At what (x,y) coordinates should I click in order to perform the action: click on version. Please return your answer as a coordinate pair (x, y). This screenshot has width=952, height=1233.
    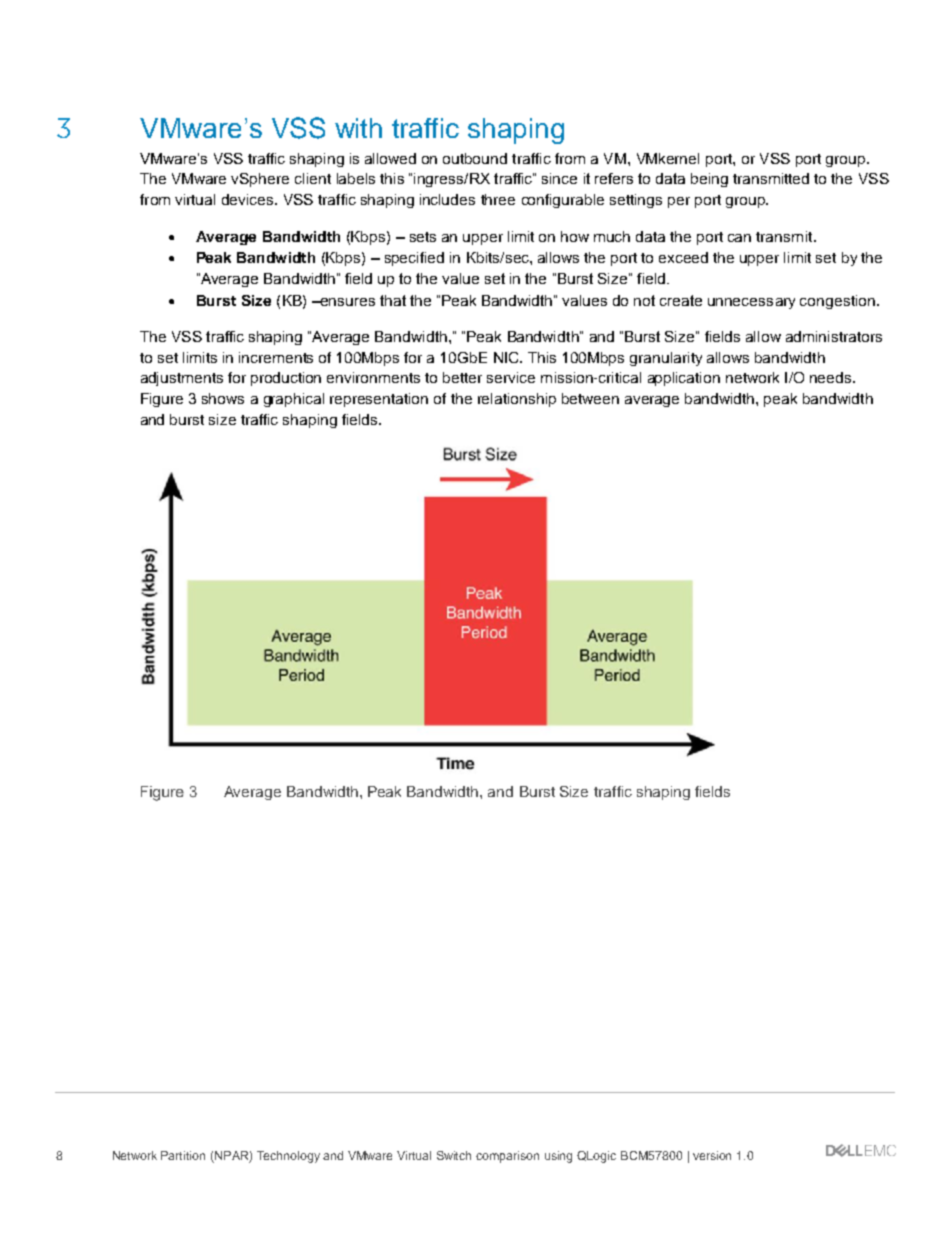
    Looking at the image, I should click on (712, 1155).
